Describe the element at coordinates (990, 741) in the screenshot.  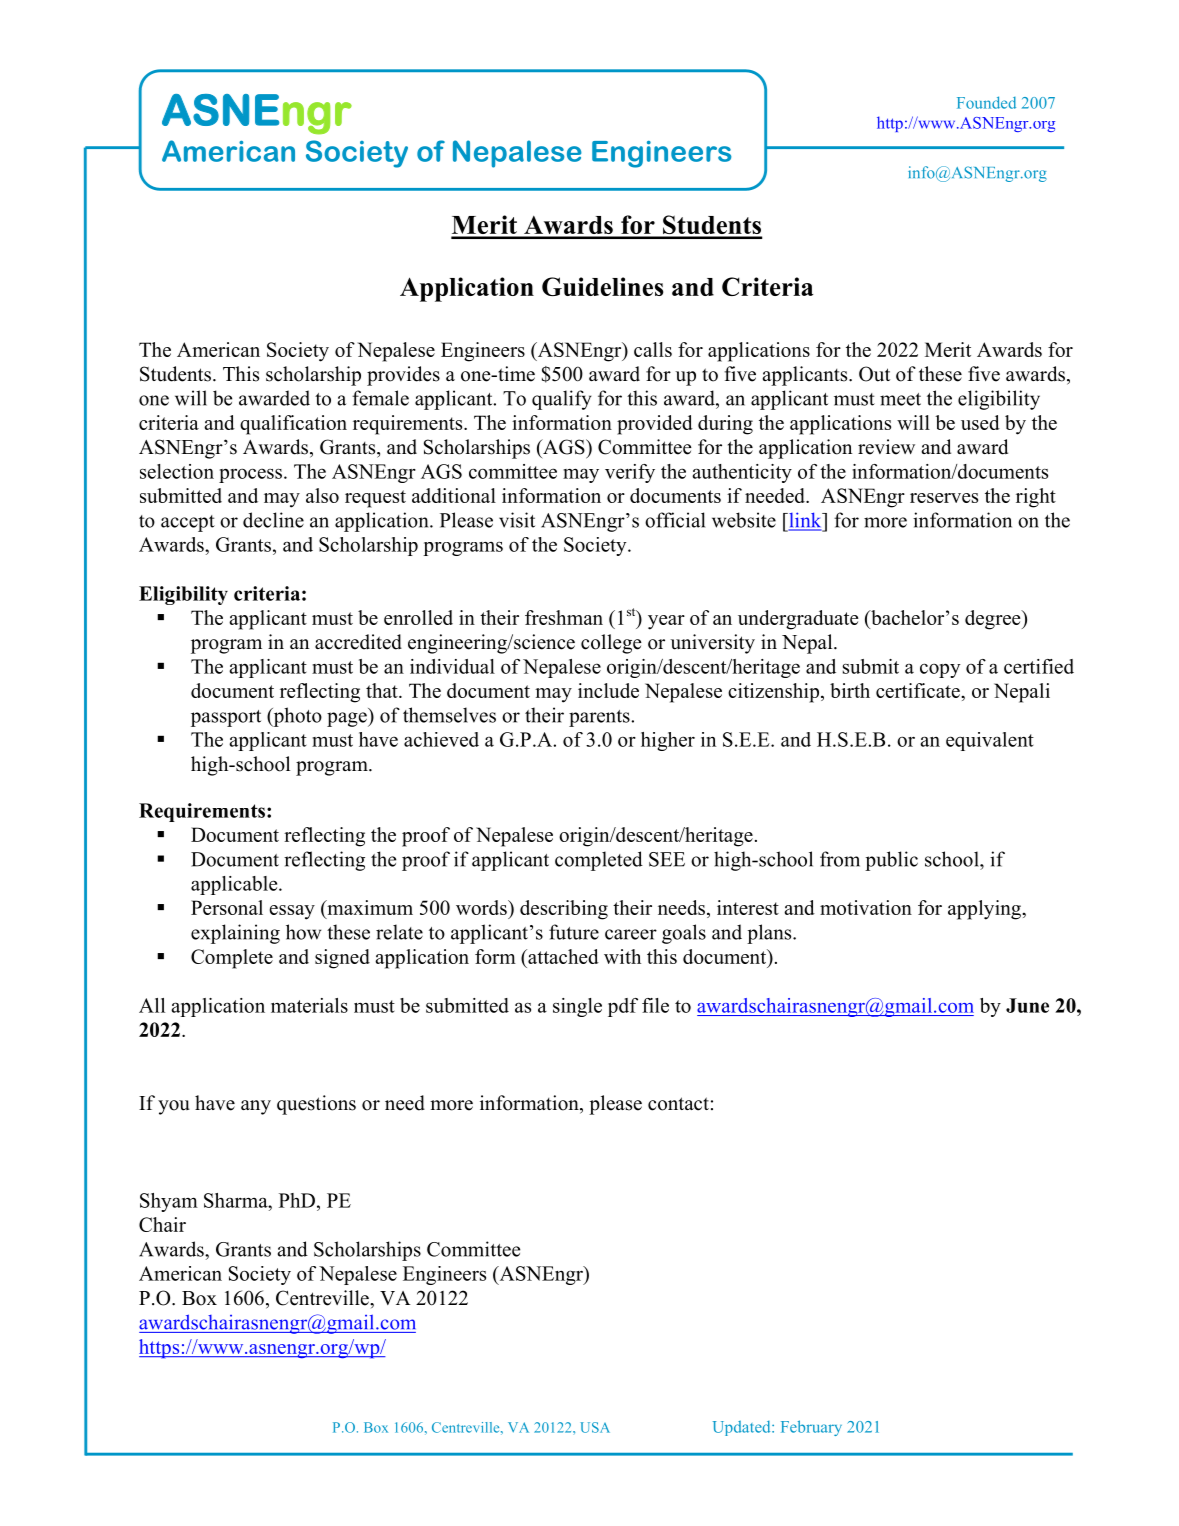
I see `equivalent` at that location.
